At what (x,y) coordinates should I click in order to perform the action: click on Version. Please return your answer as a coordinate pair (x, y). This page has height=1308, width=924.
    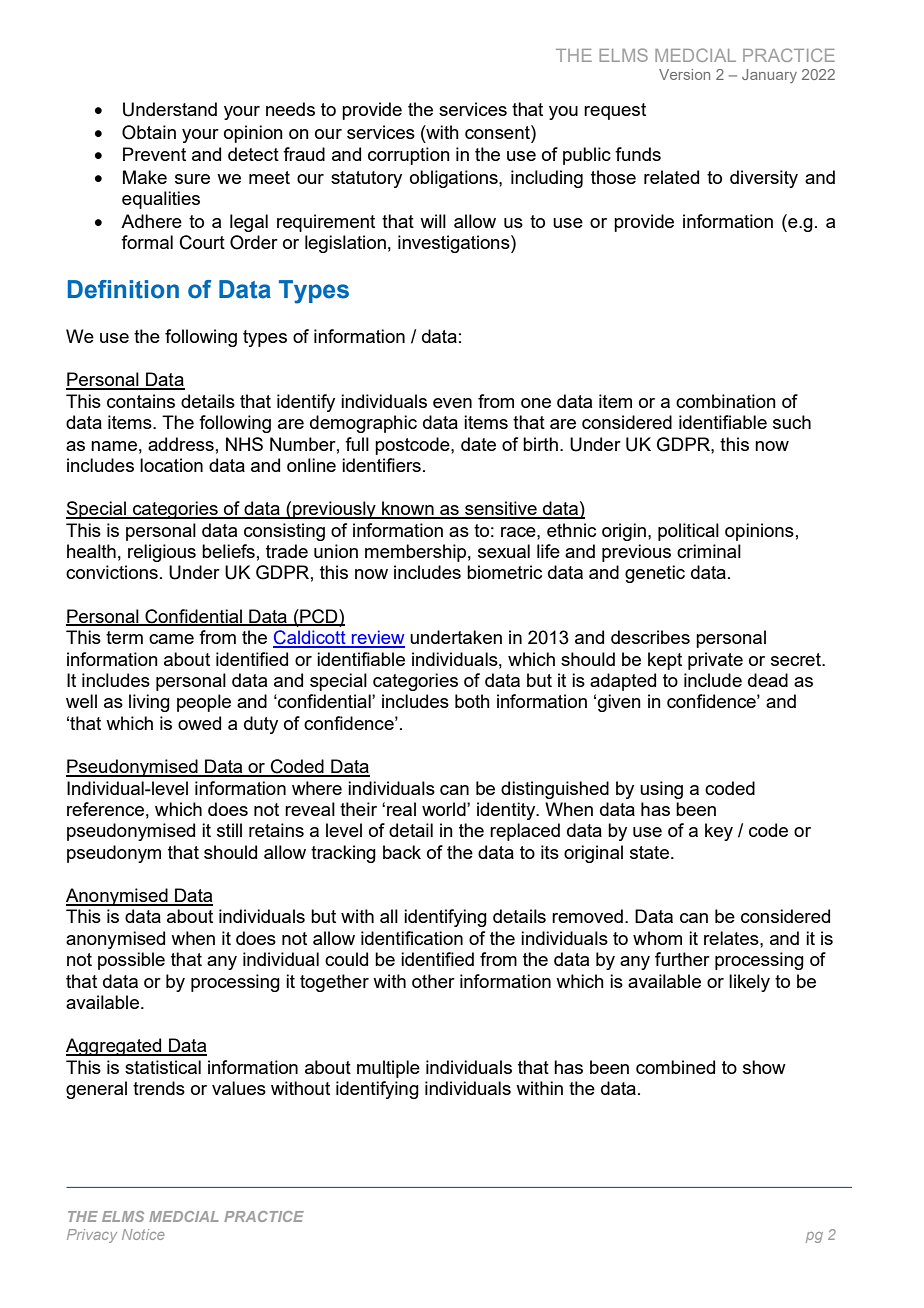
    Looking at the image, I should click on (684, 74).
